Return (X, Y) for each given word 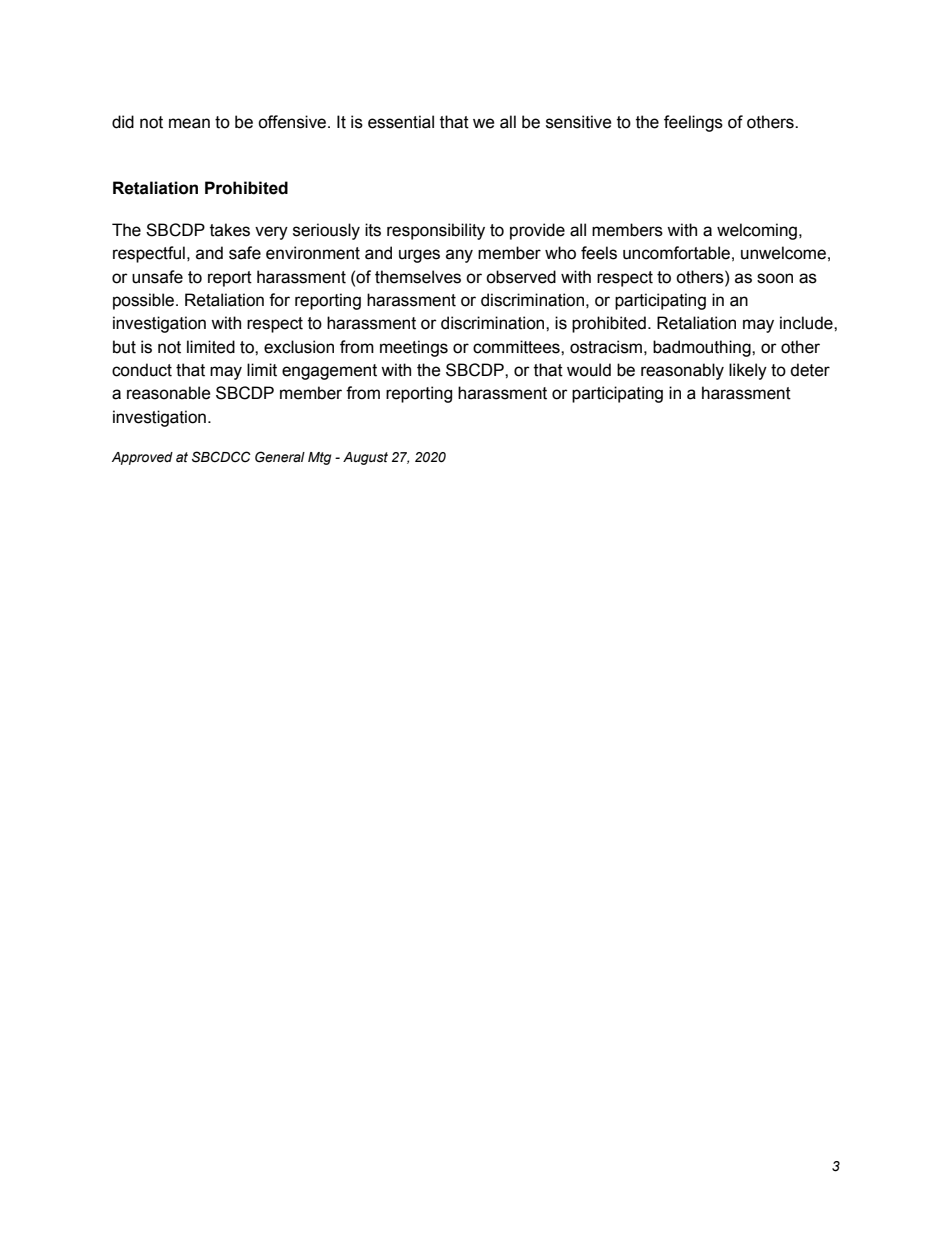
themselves (418, 277)
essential (401, 122)
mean (189, 123)
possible (145, 301)
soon (775, 278)
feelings (693, 123)
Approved (142, 458)
